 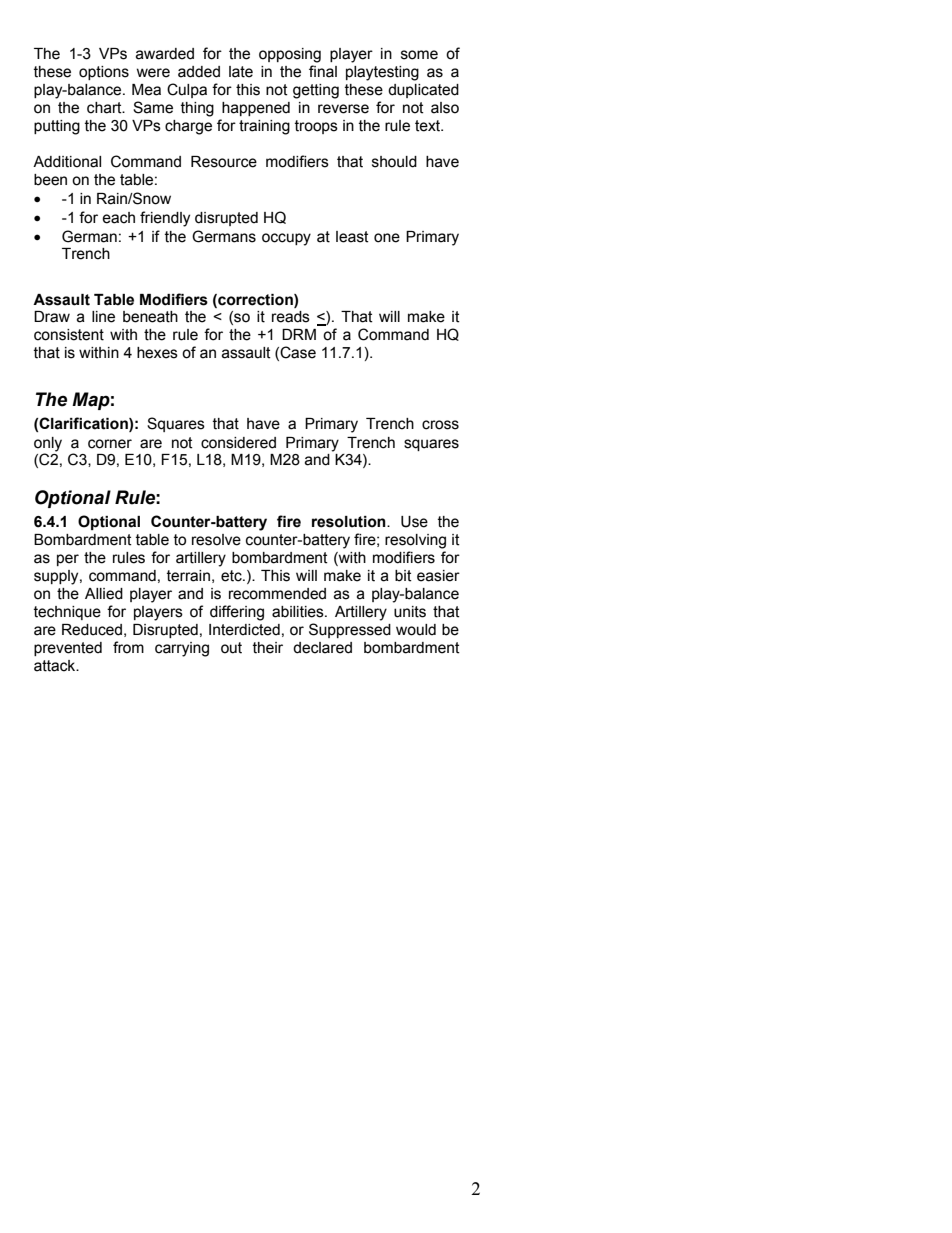 I want to click on out, so click(x=231, y=648).
